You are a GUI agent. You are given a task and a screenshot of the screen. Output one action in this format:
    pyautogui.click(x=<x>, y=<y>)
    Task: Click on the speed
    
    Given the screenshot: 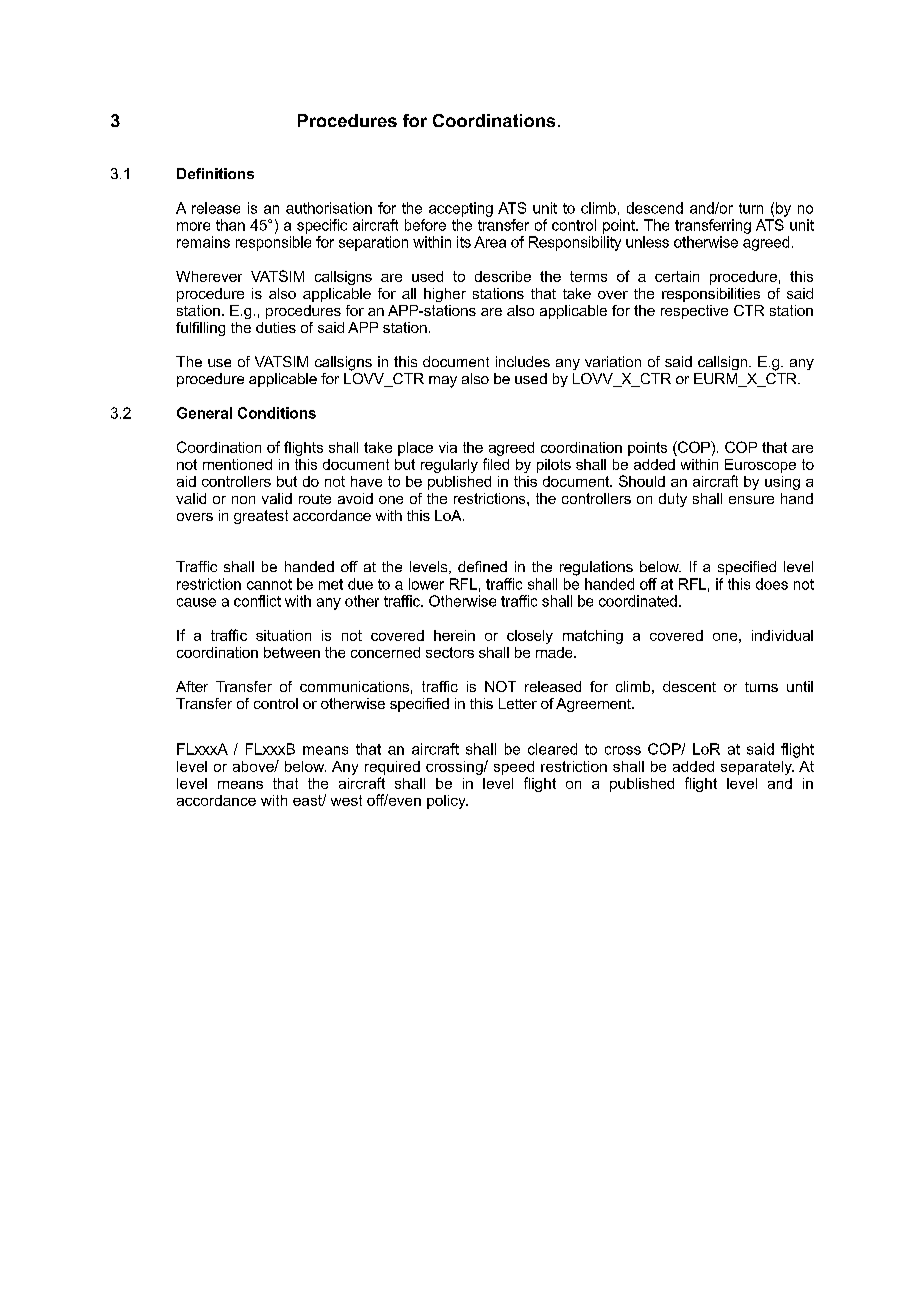 What is the action you would take?
    pyautogui.click(x=514, y=768)
